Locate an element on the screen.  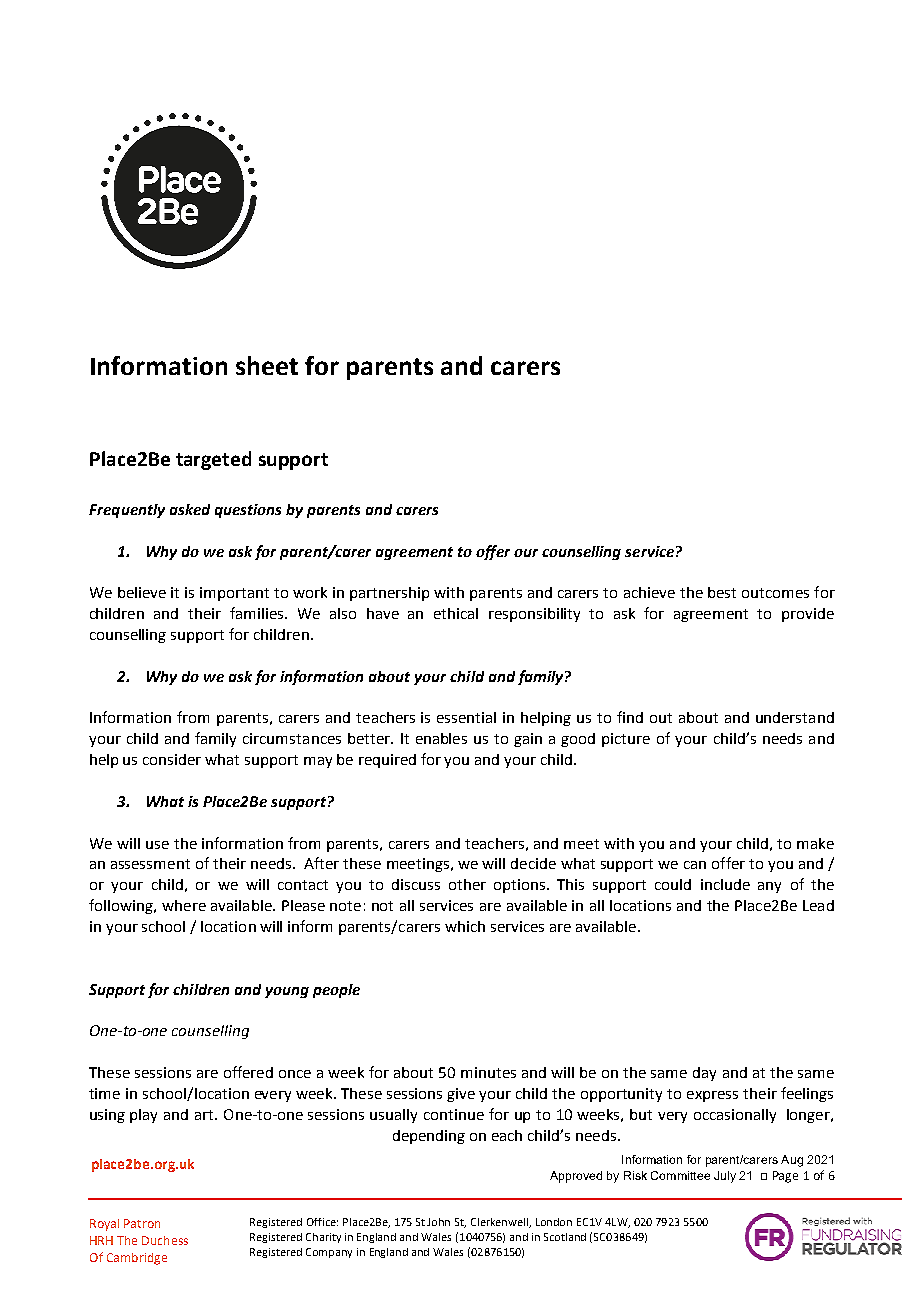
best is located at coordinates (722, 592).
